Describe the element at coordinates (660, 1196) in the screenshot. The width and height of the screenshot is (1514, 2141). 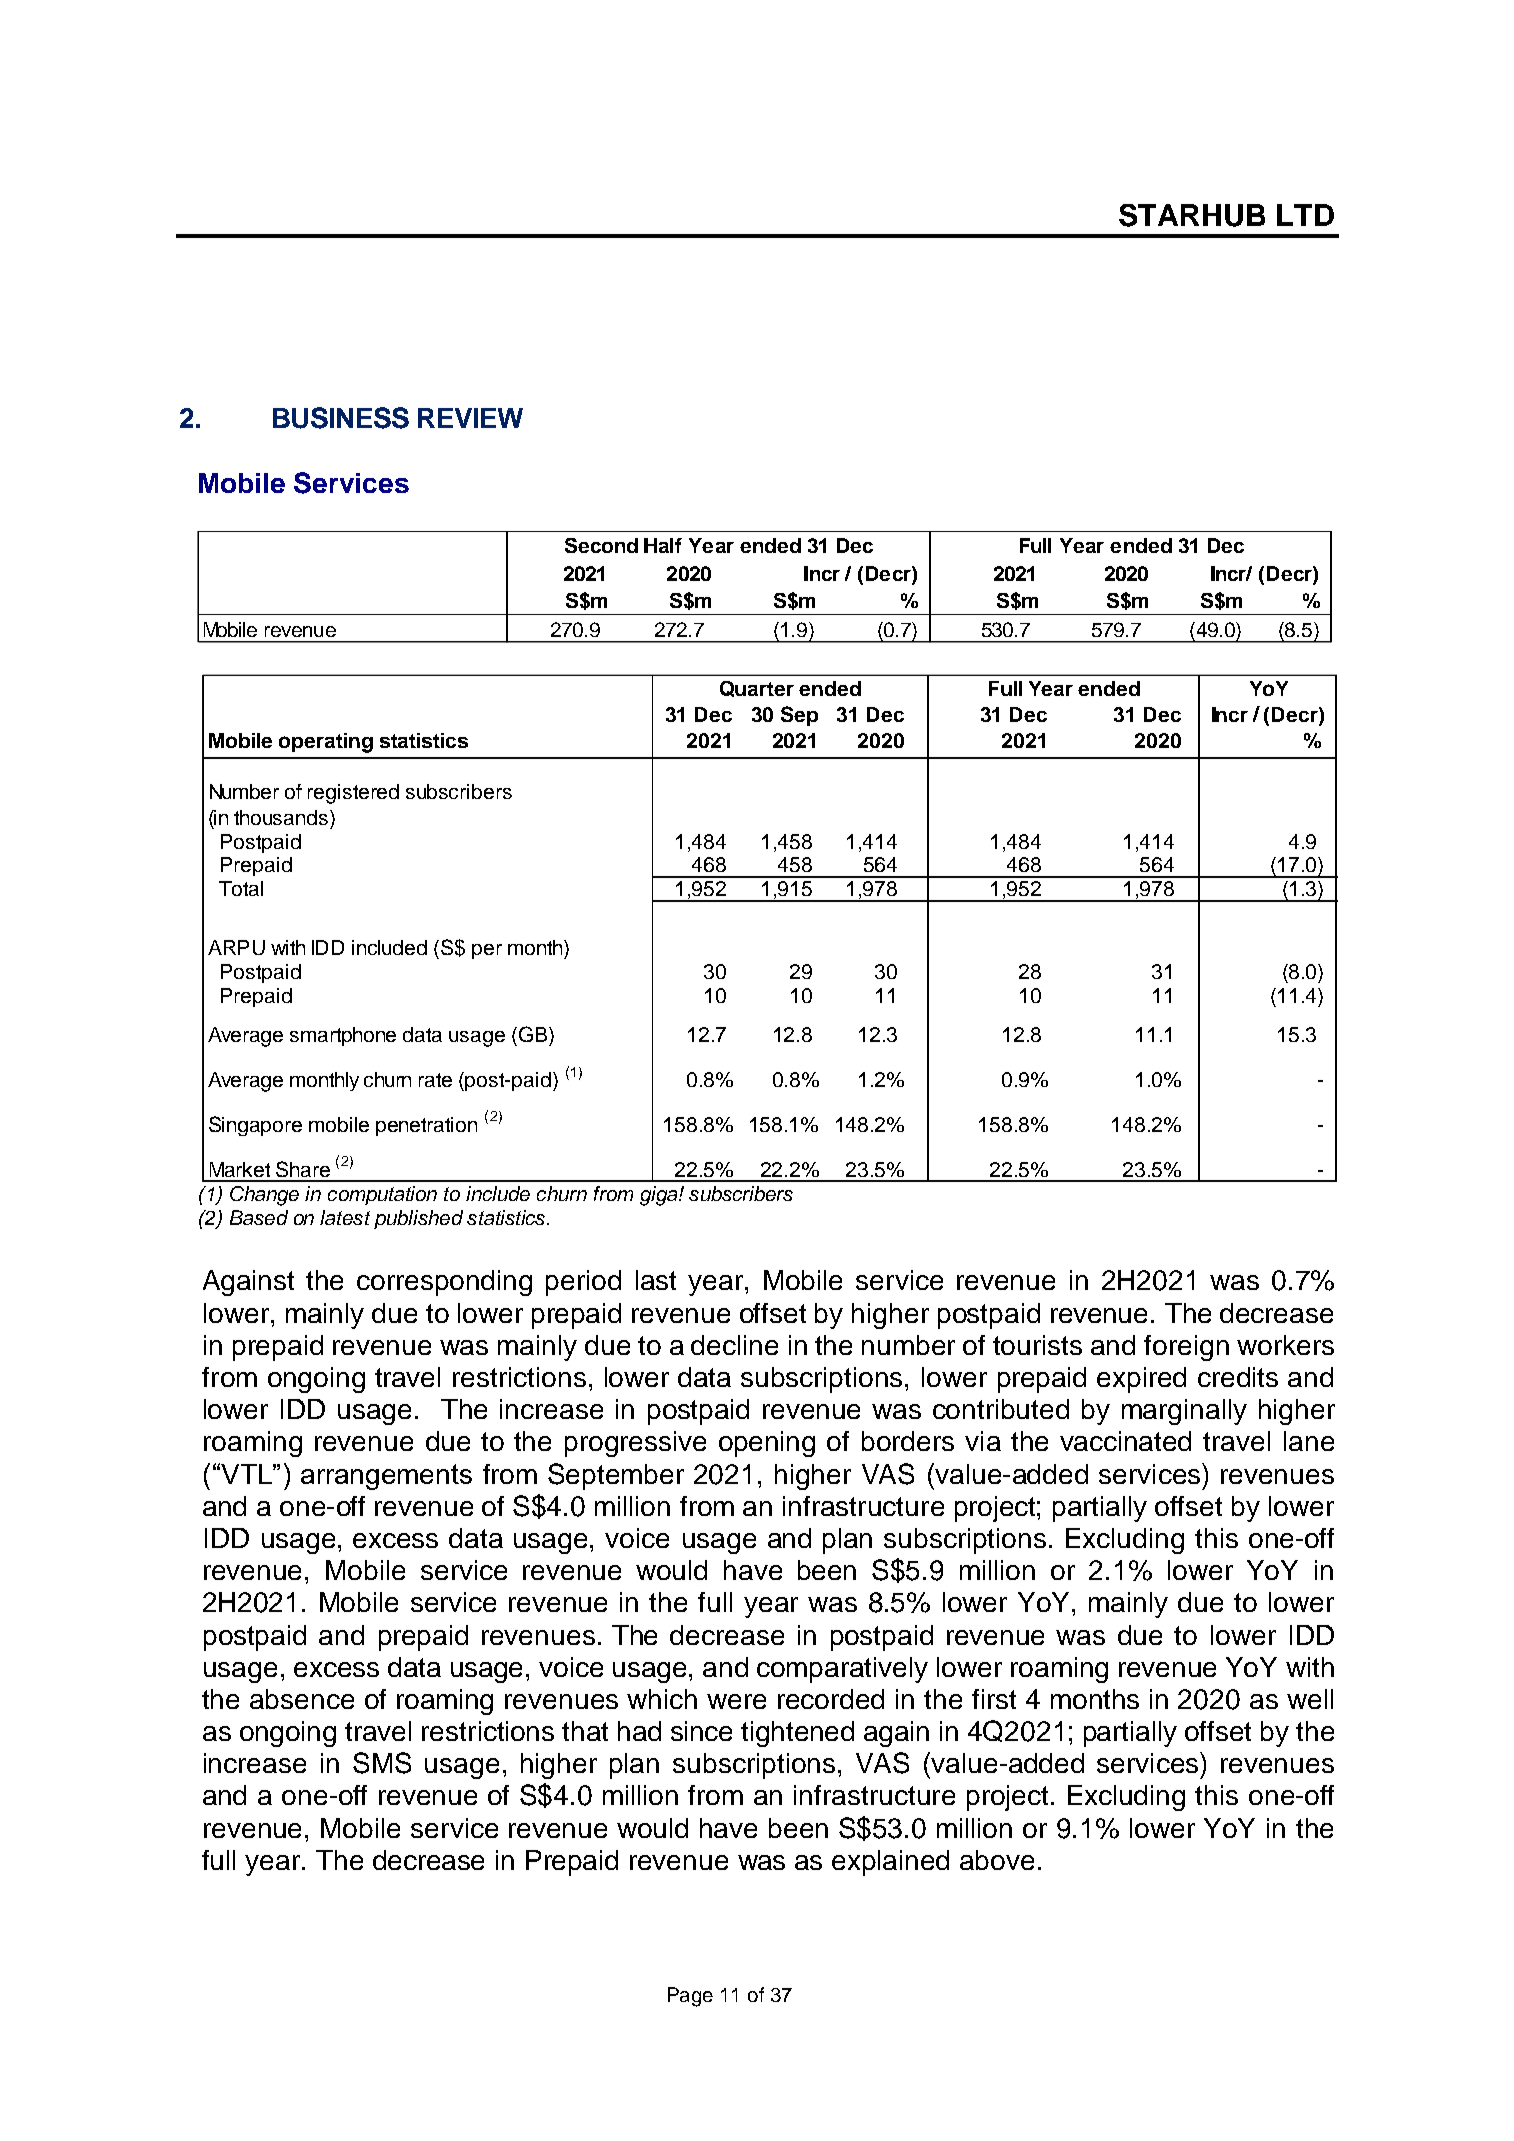
I see `giga` at that location.
